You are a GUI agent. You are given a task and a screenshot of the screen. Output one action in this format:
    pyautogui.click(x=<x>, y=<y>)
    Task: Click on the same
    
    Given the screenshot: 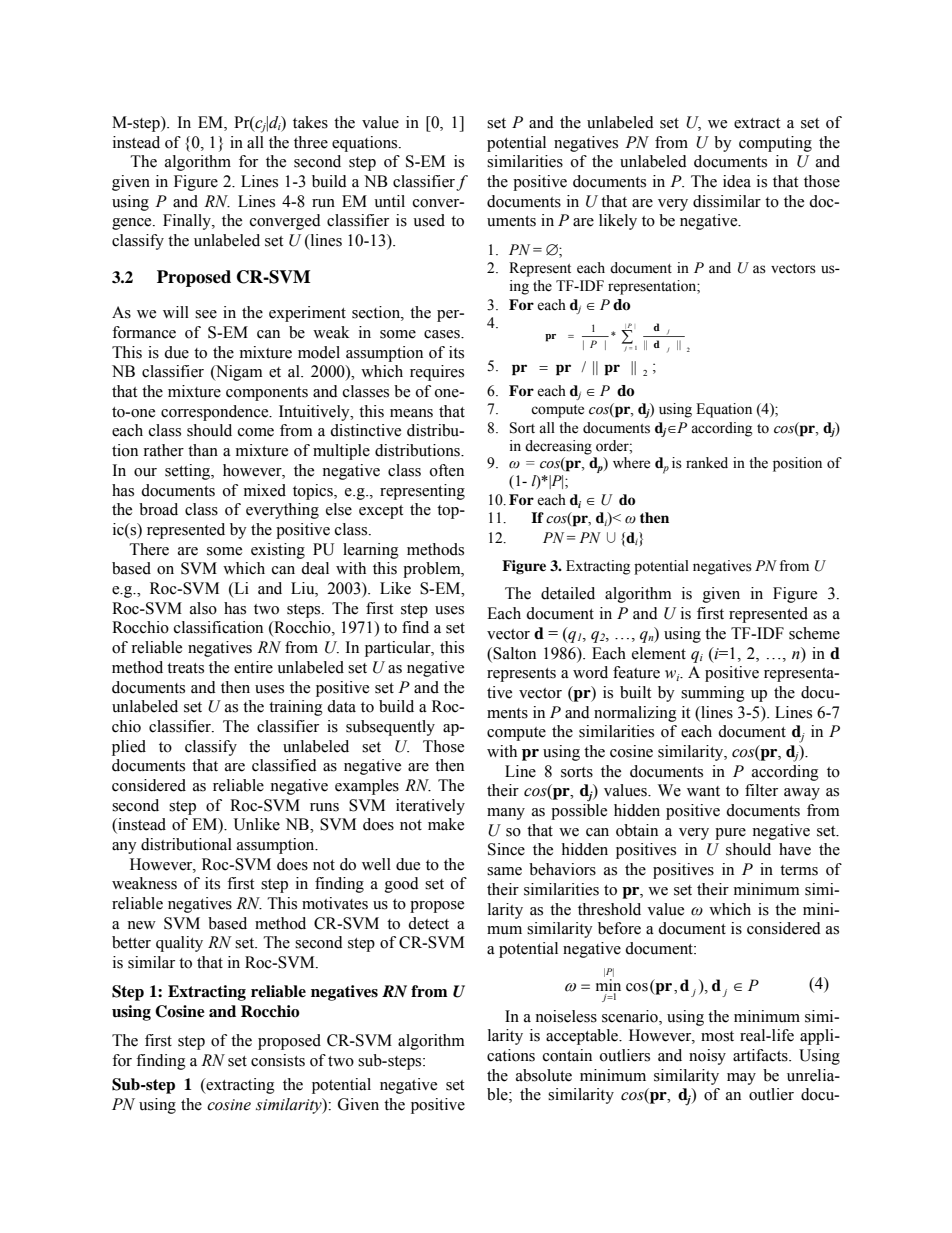 What is the action you would take?
    pyautogui.click(x=504, y=871)
